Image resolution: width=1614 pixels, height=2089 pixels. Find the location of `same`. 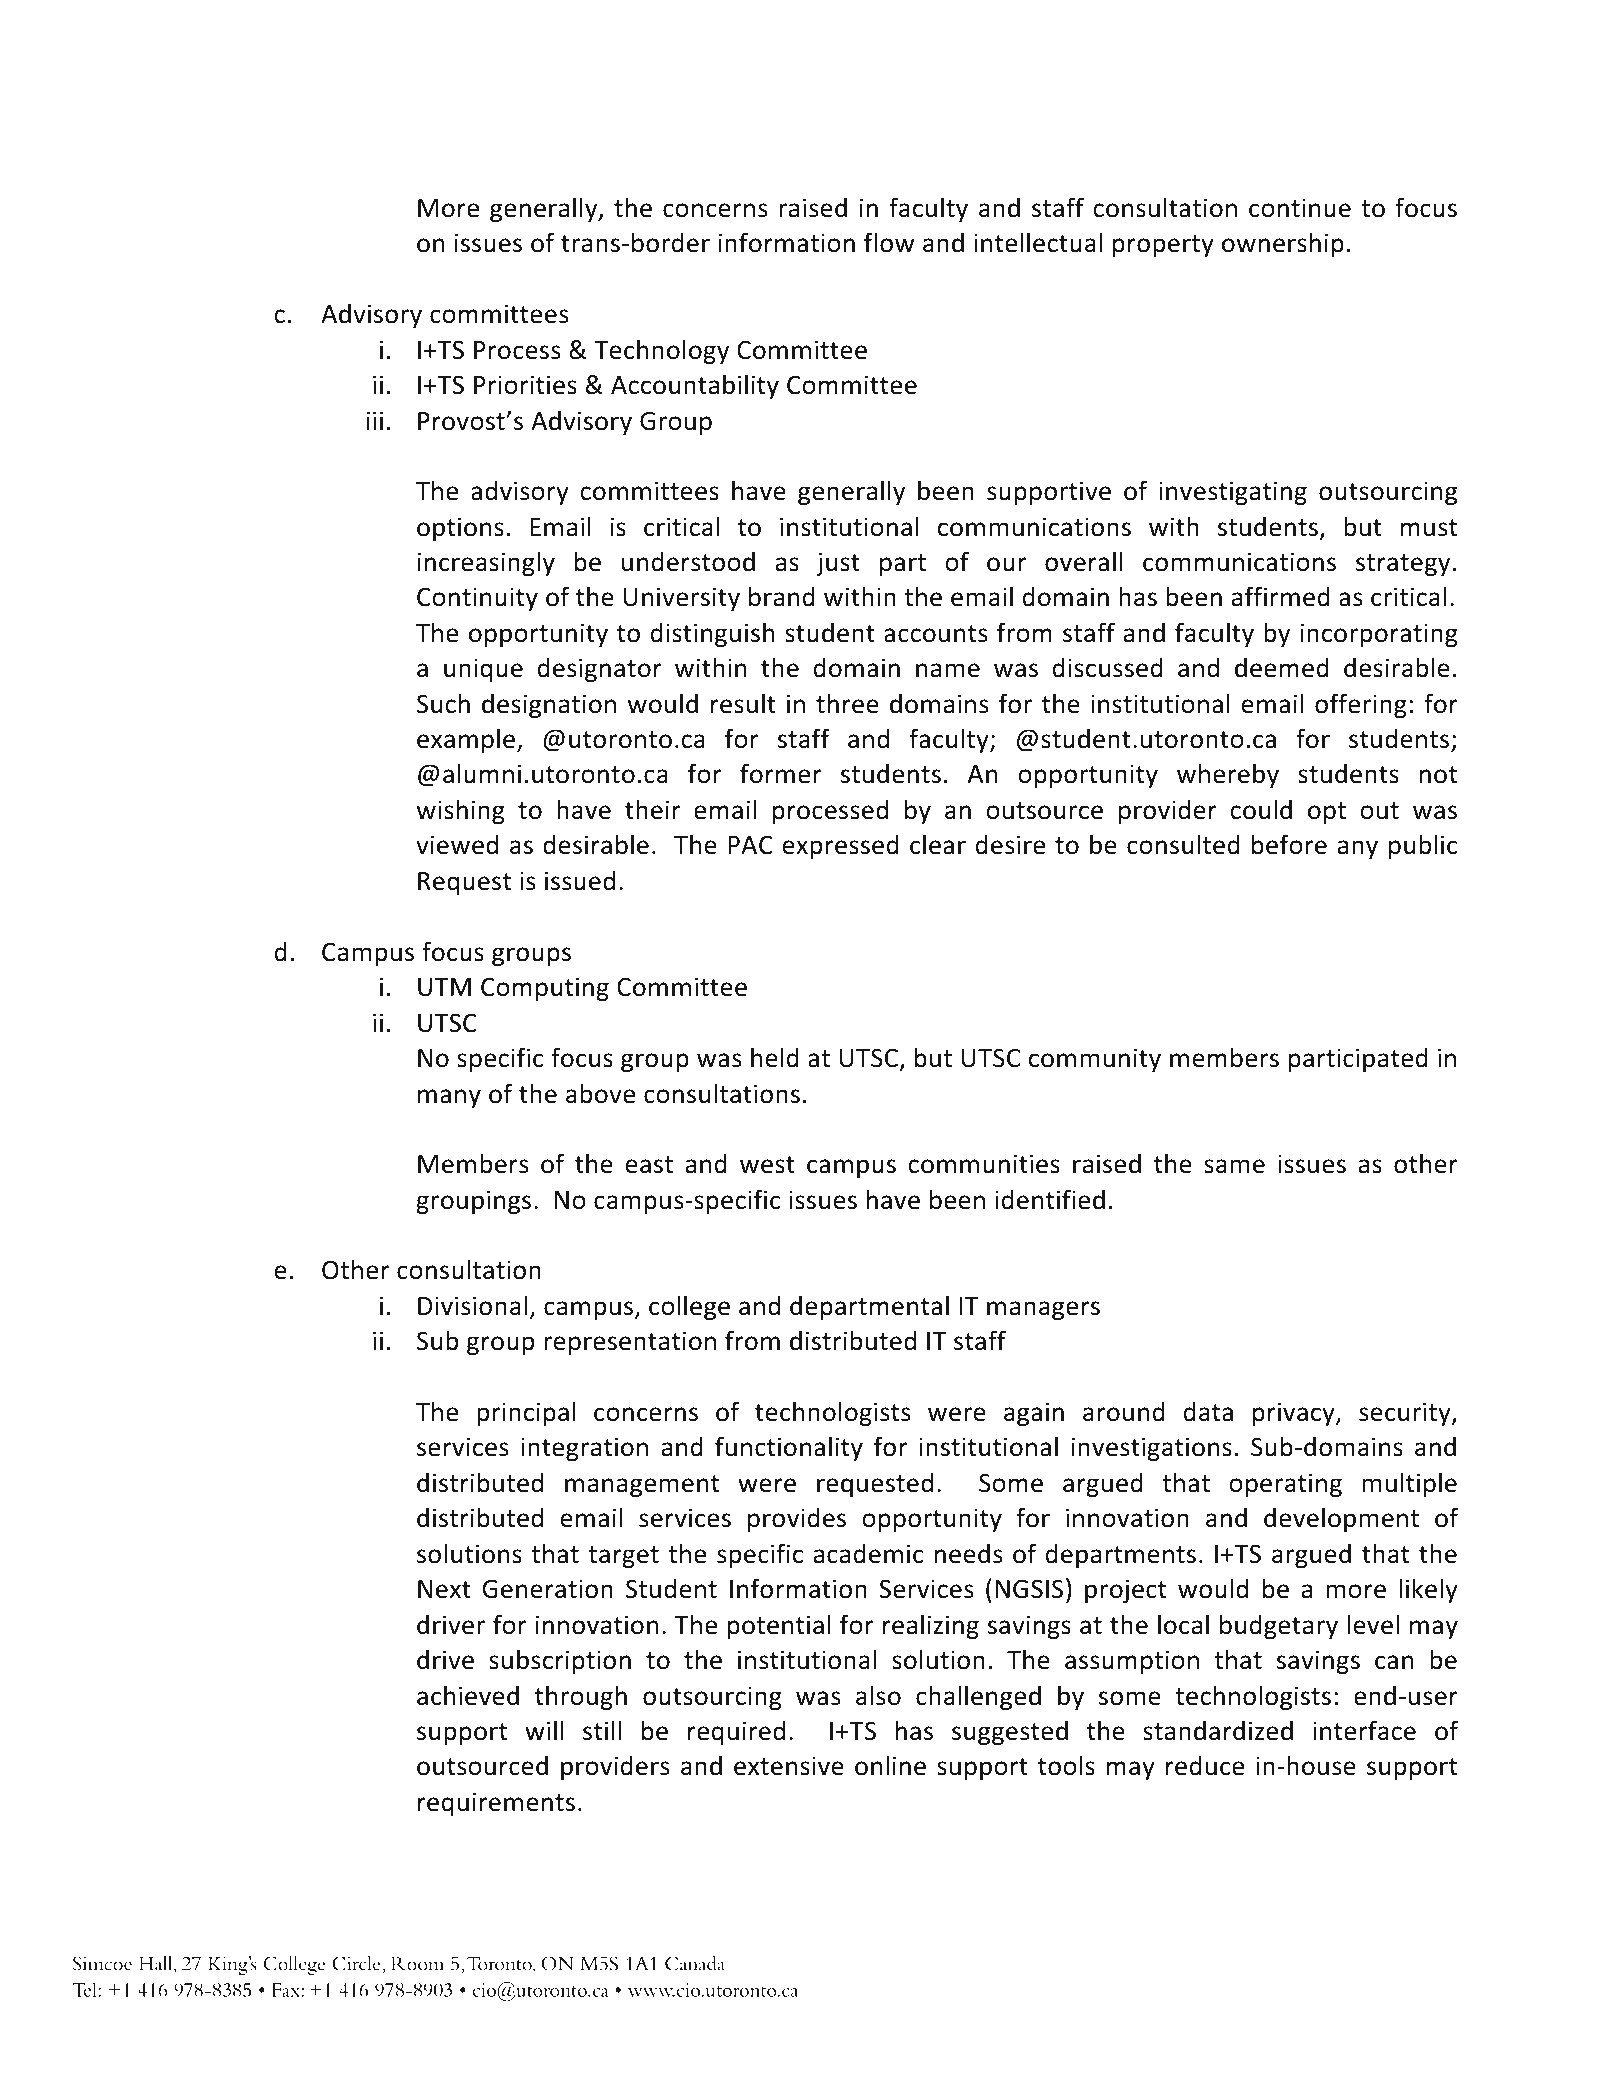

same is located at coordinates (1234, 1166).
